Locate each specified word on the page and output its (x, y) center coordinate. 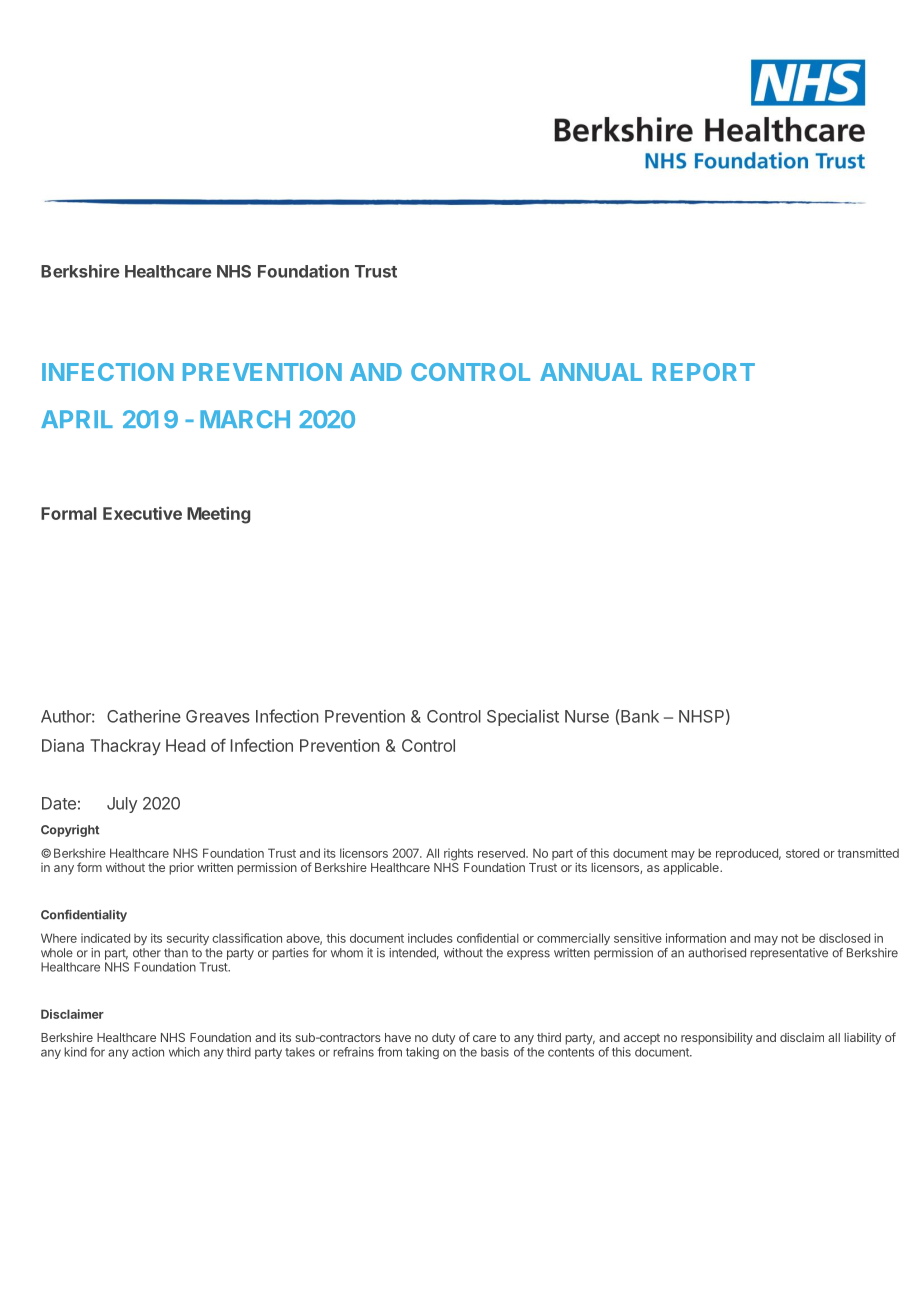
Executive (142, 513)
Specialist (523, 718)
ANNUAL (591, 372)
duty (443, 1039)
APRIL (77, 419)
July (122, 805)
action (148, 1052)
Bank (640, 716)
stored (802, 853)
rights (458, 854)
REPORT (704, 372)
